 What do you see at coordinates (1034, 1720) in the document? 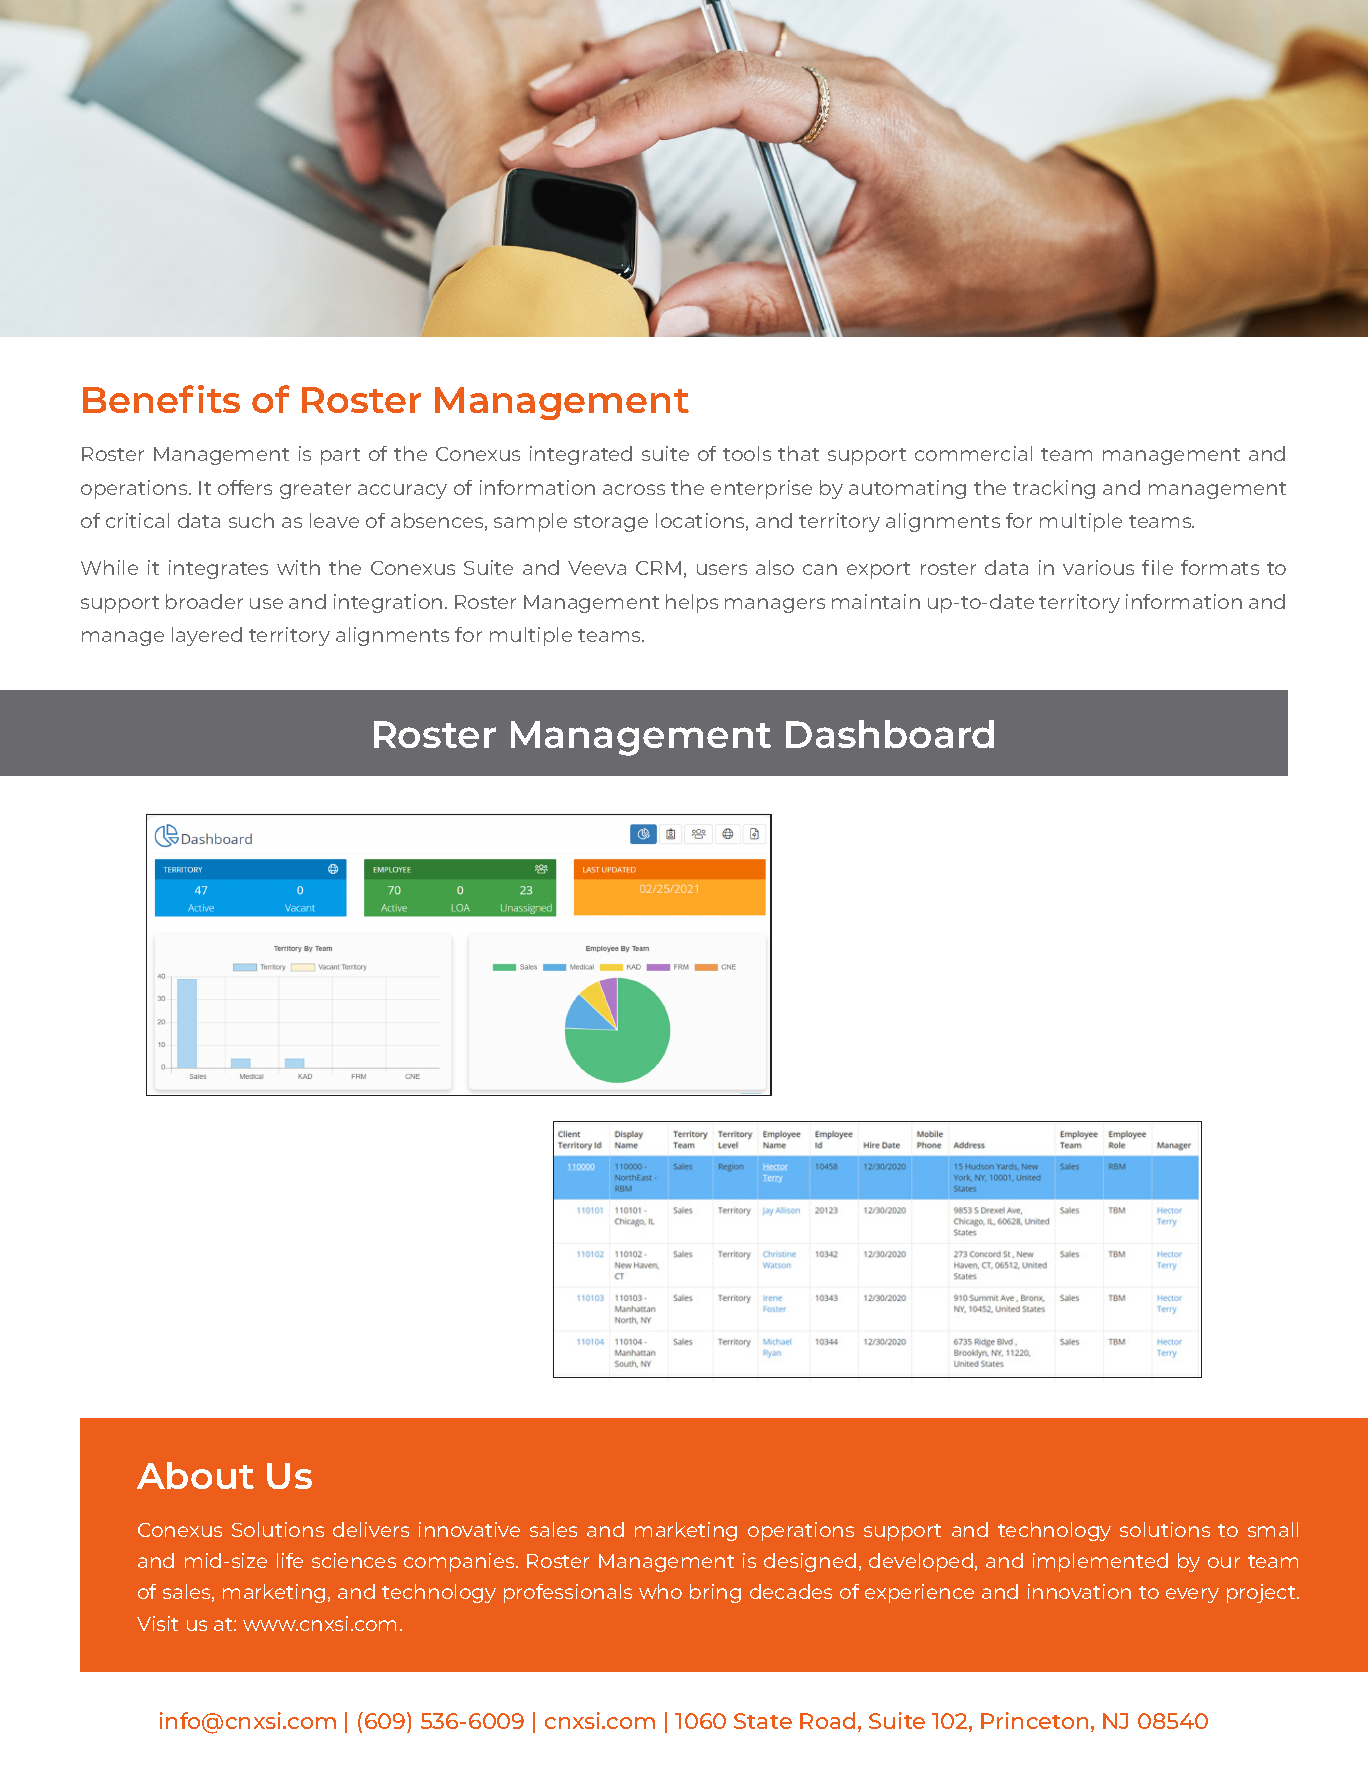
I see `Princeton` at bounding box center [1034, 1720].
